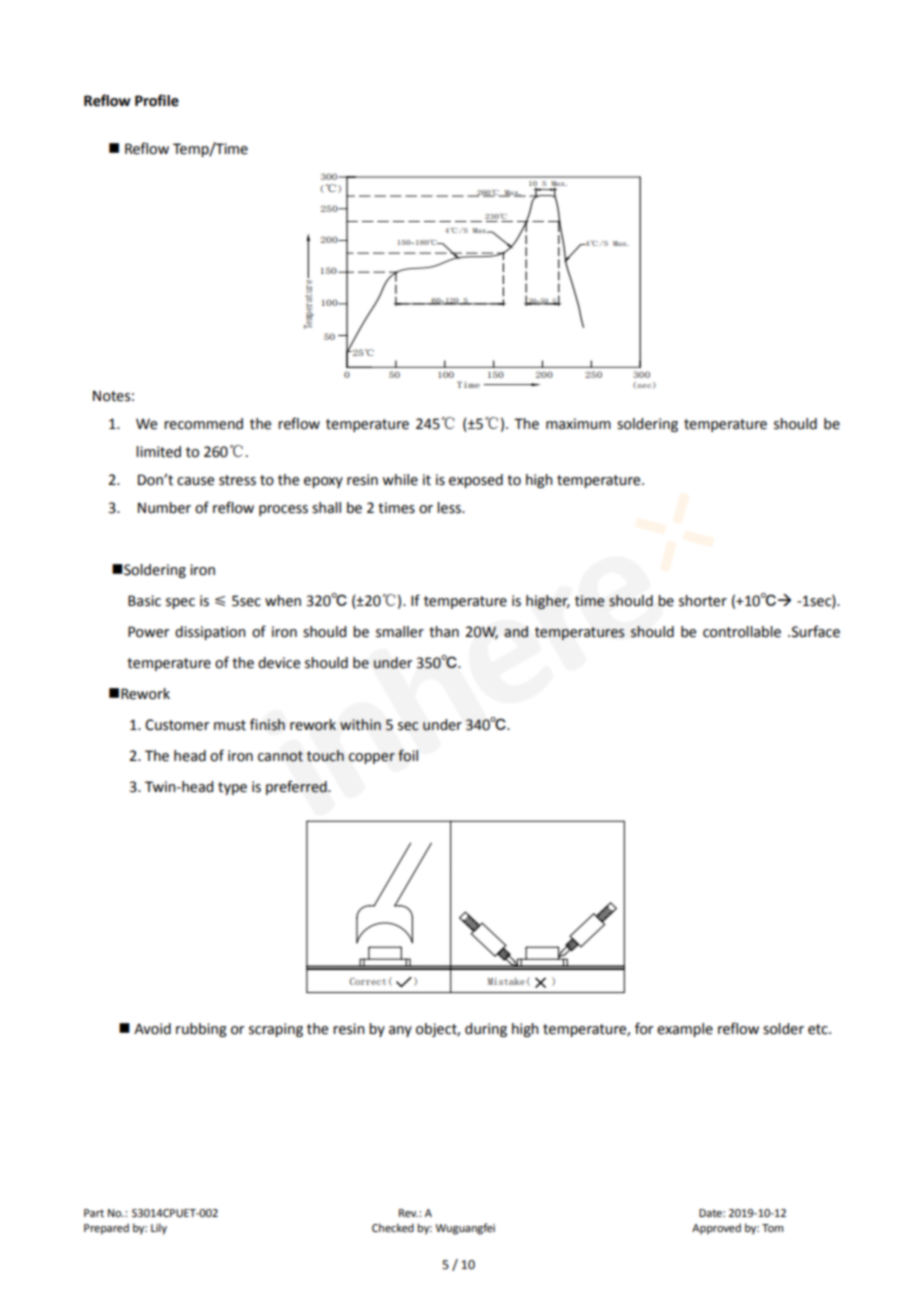  I want to click on controllable, so click(742, 632).
